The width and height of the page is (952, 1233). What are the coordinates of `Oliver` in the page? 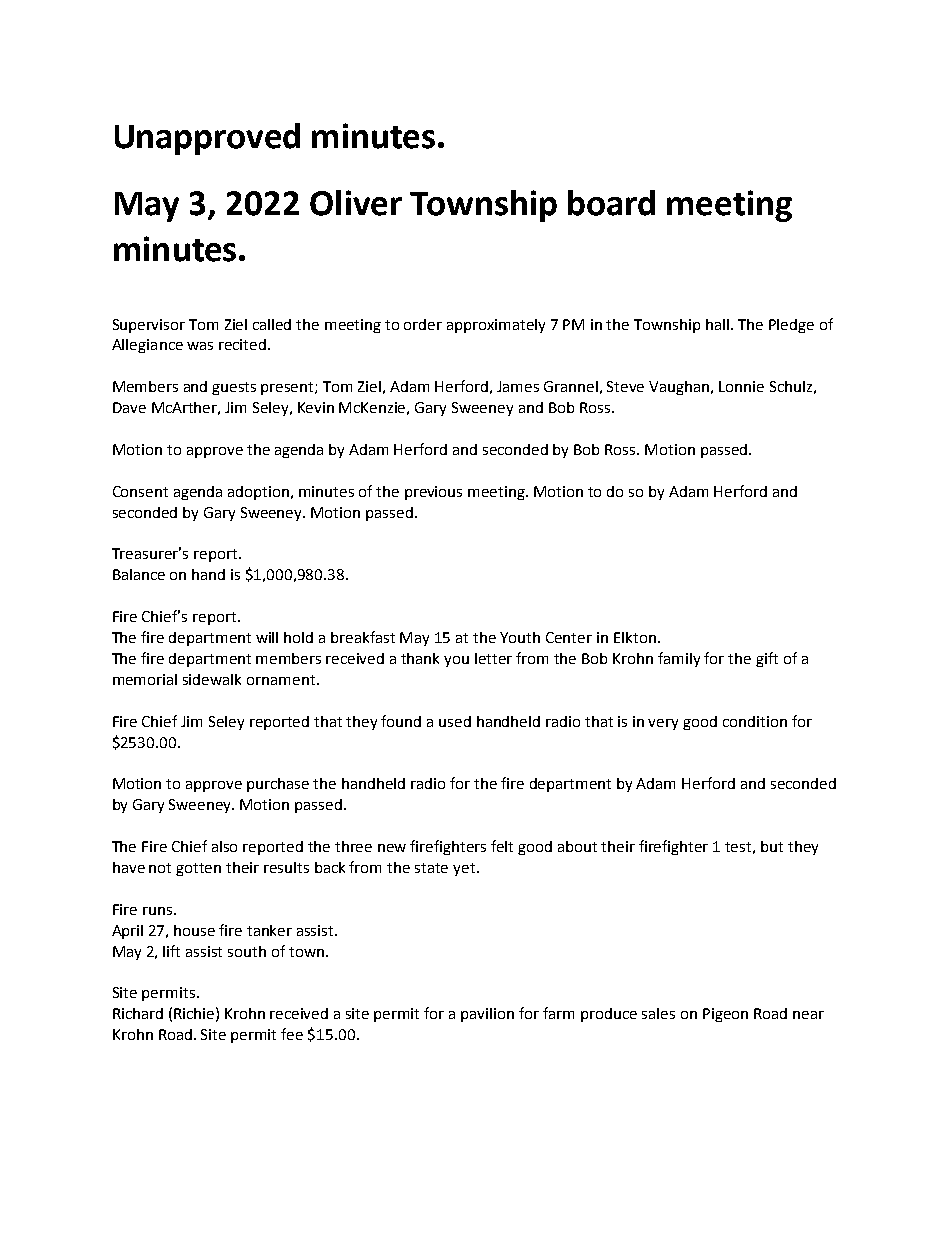 It's located at (356, 203).
